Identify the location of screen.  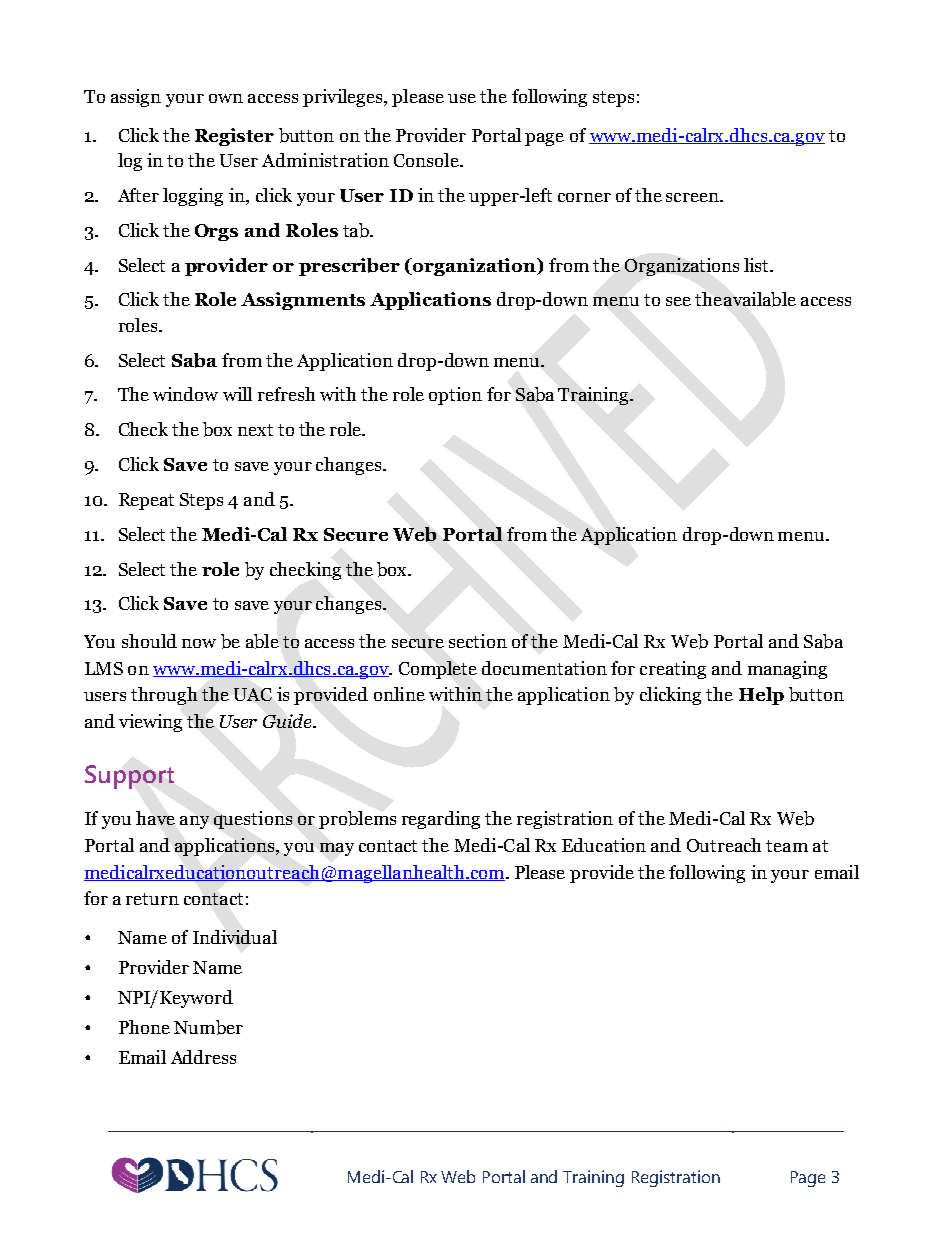
(693, 197).
